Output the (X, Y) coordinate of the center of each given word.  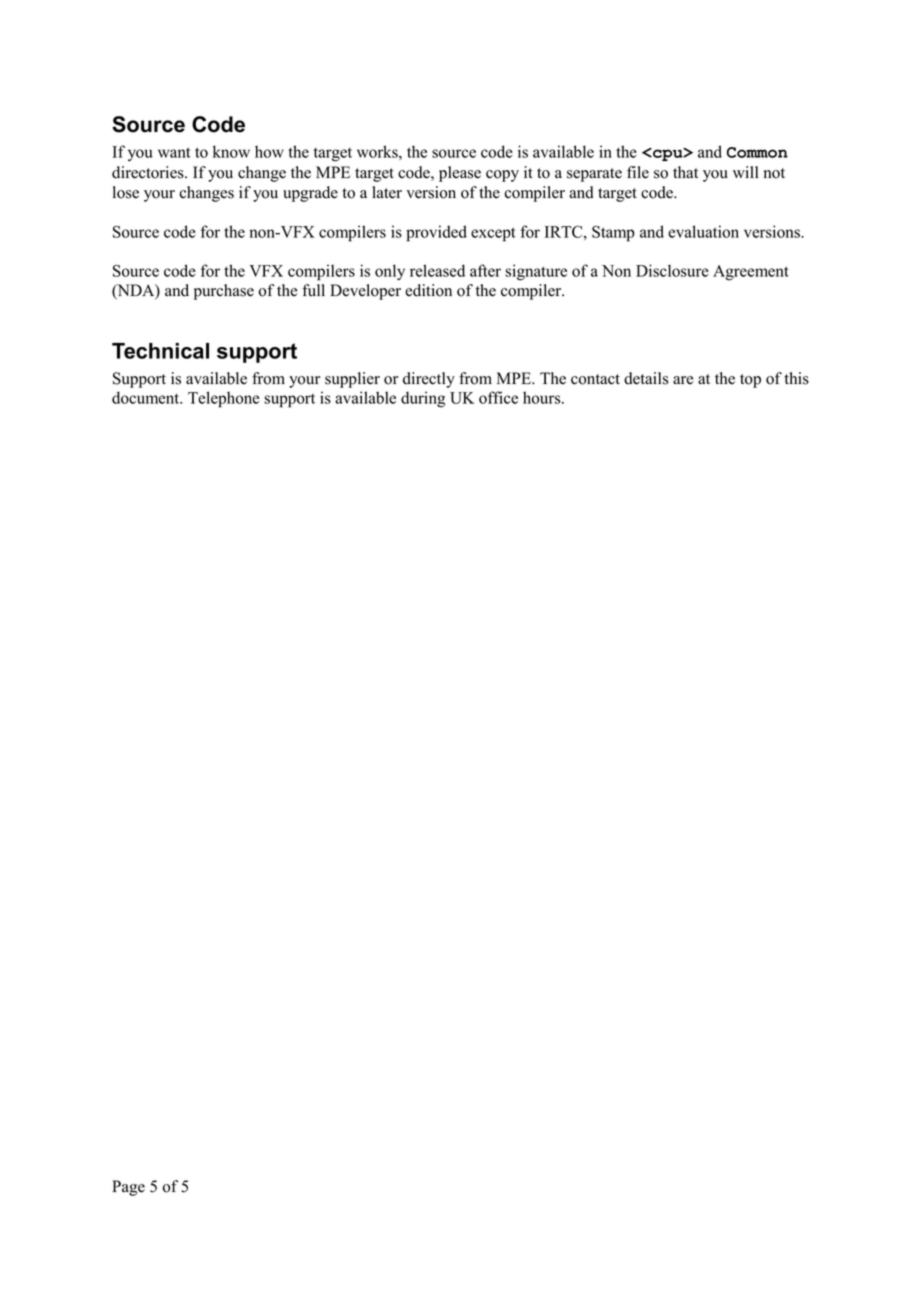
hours (543, 397)
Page (128, 1188)
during (423, 399)
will (745, 172)
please (460, 174)
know (231, 151)
